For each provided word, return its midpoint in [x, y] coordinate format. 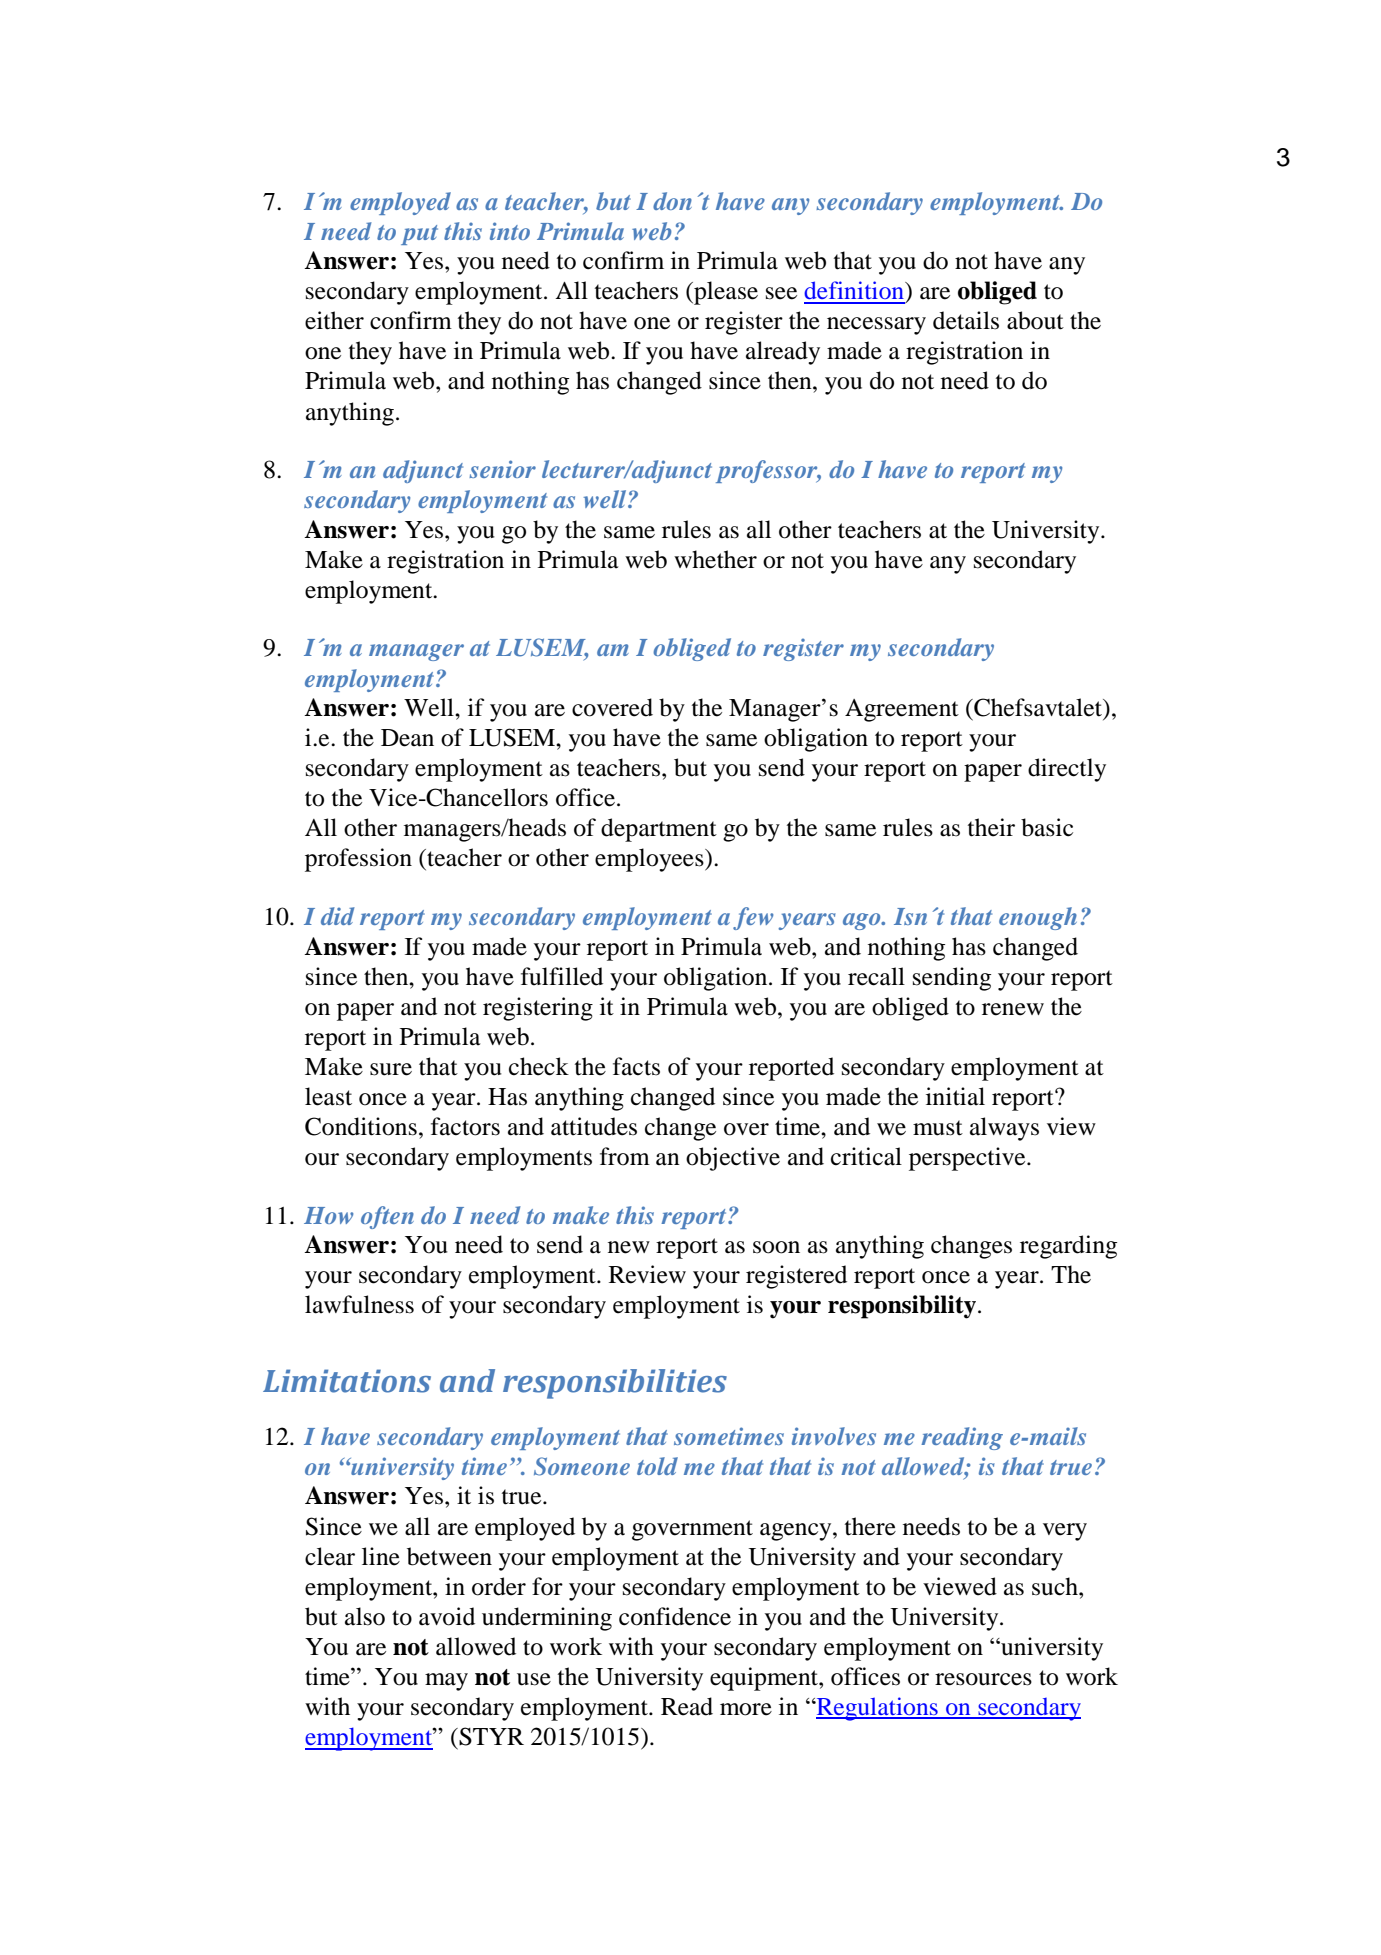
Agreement [902, 710]
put [419, 235]
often [387, 1217]
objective [733, 1159]
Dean [407, 738]
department [659, 830]
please [725, 293]
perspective [968, 1159]
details [966, 320]
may [446, 1682]
